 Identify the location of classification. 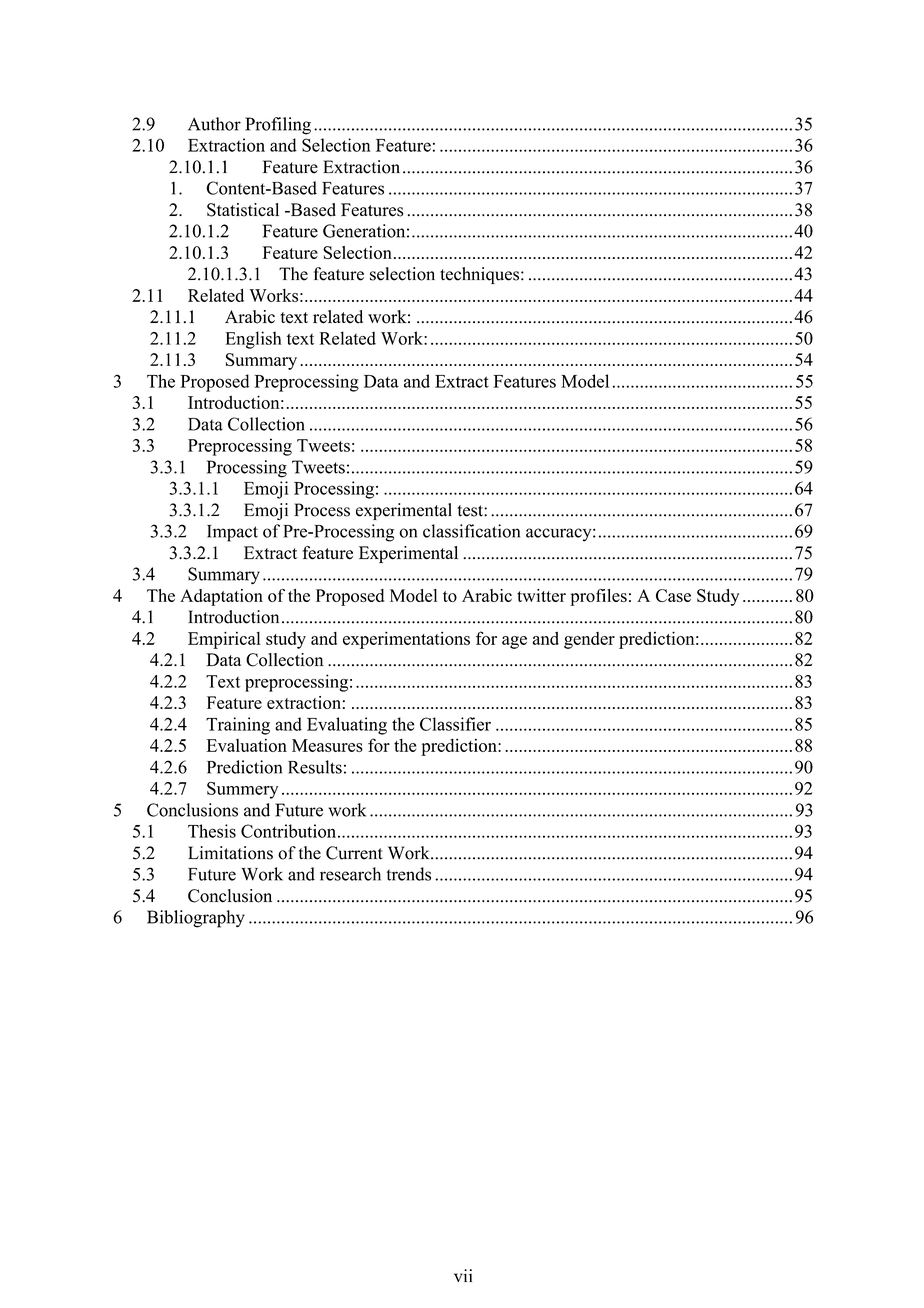
(471, 531).
